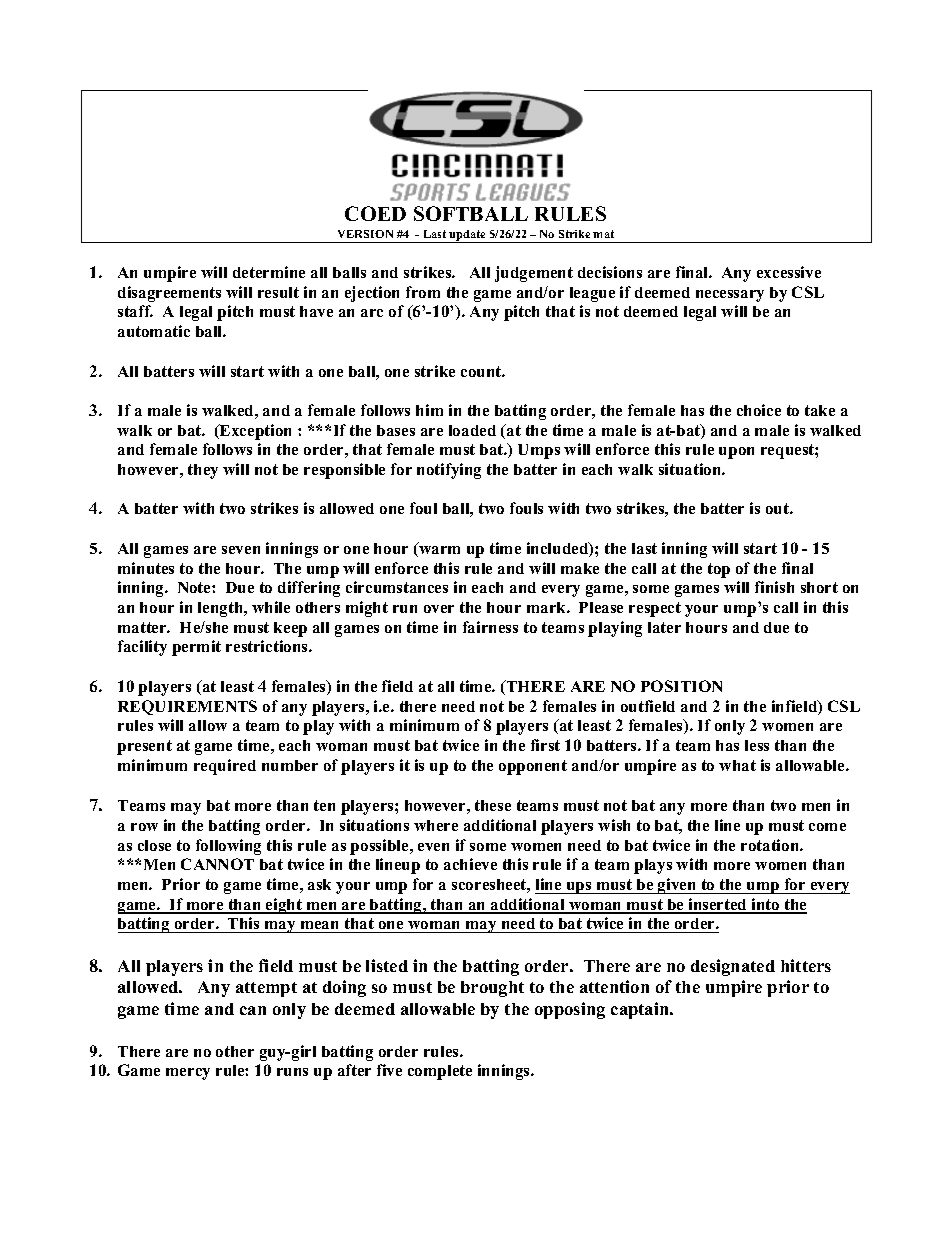 This document has height=1233, width=952. Describe the element at coordinates (188, 1074) in the document. I see `mercy` at that location.
